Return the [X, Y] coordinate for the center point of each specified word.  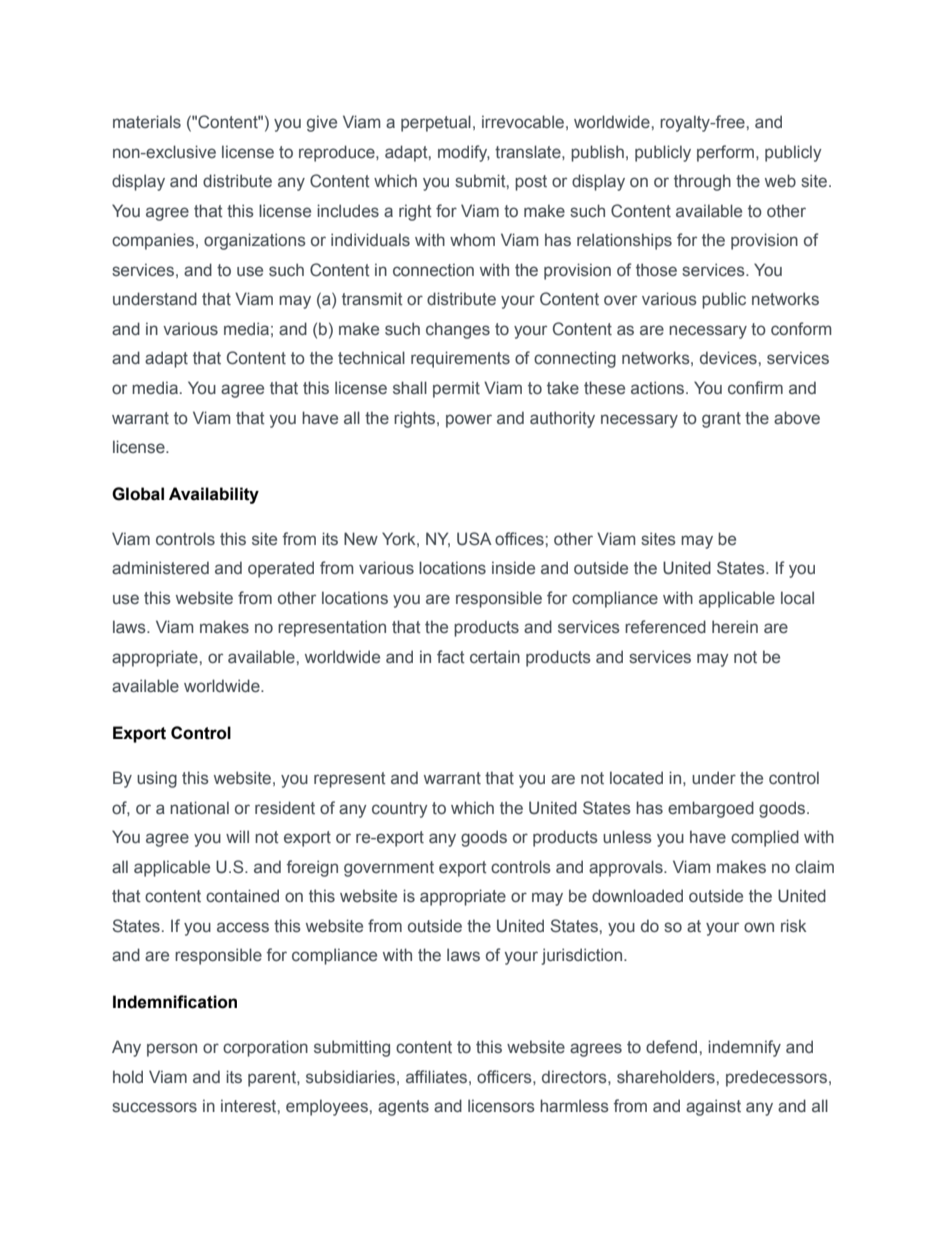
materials [147, 122]
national [199, 807]
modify [464, 153]
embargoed [711, 809]
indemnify [744, 1048]
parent [273, 1079]
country [400, 810]
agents [403, 1108]
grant [721, 420]
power [469, 421]
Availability [214, 495]
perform [727, 153]
